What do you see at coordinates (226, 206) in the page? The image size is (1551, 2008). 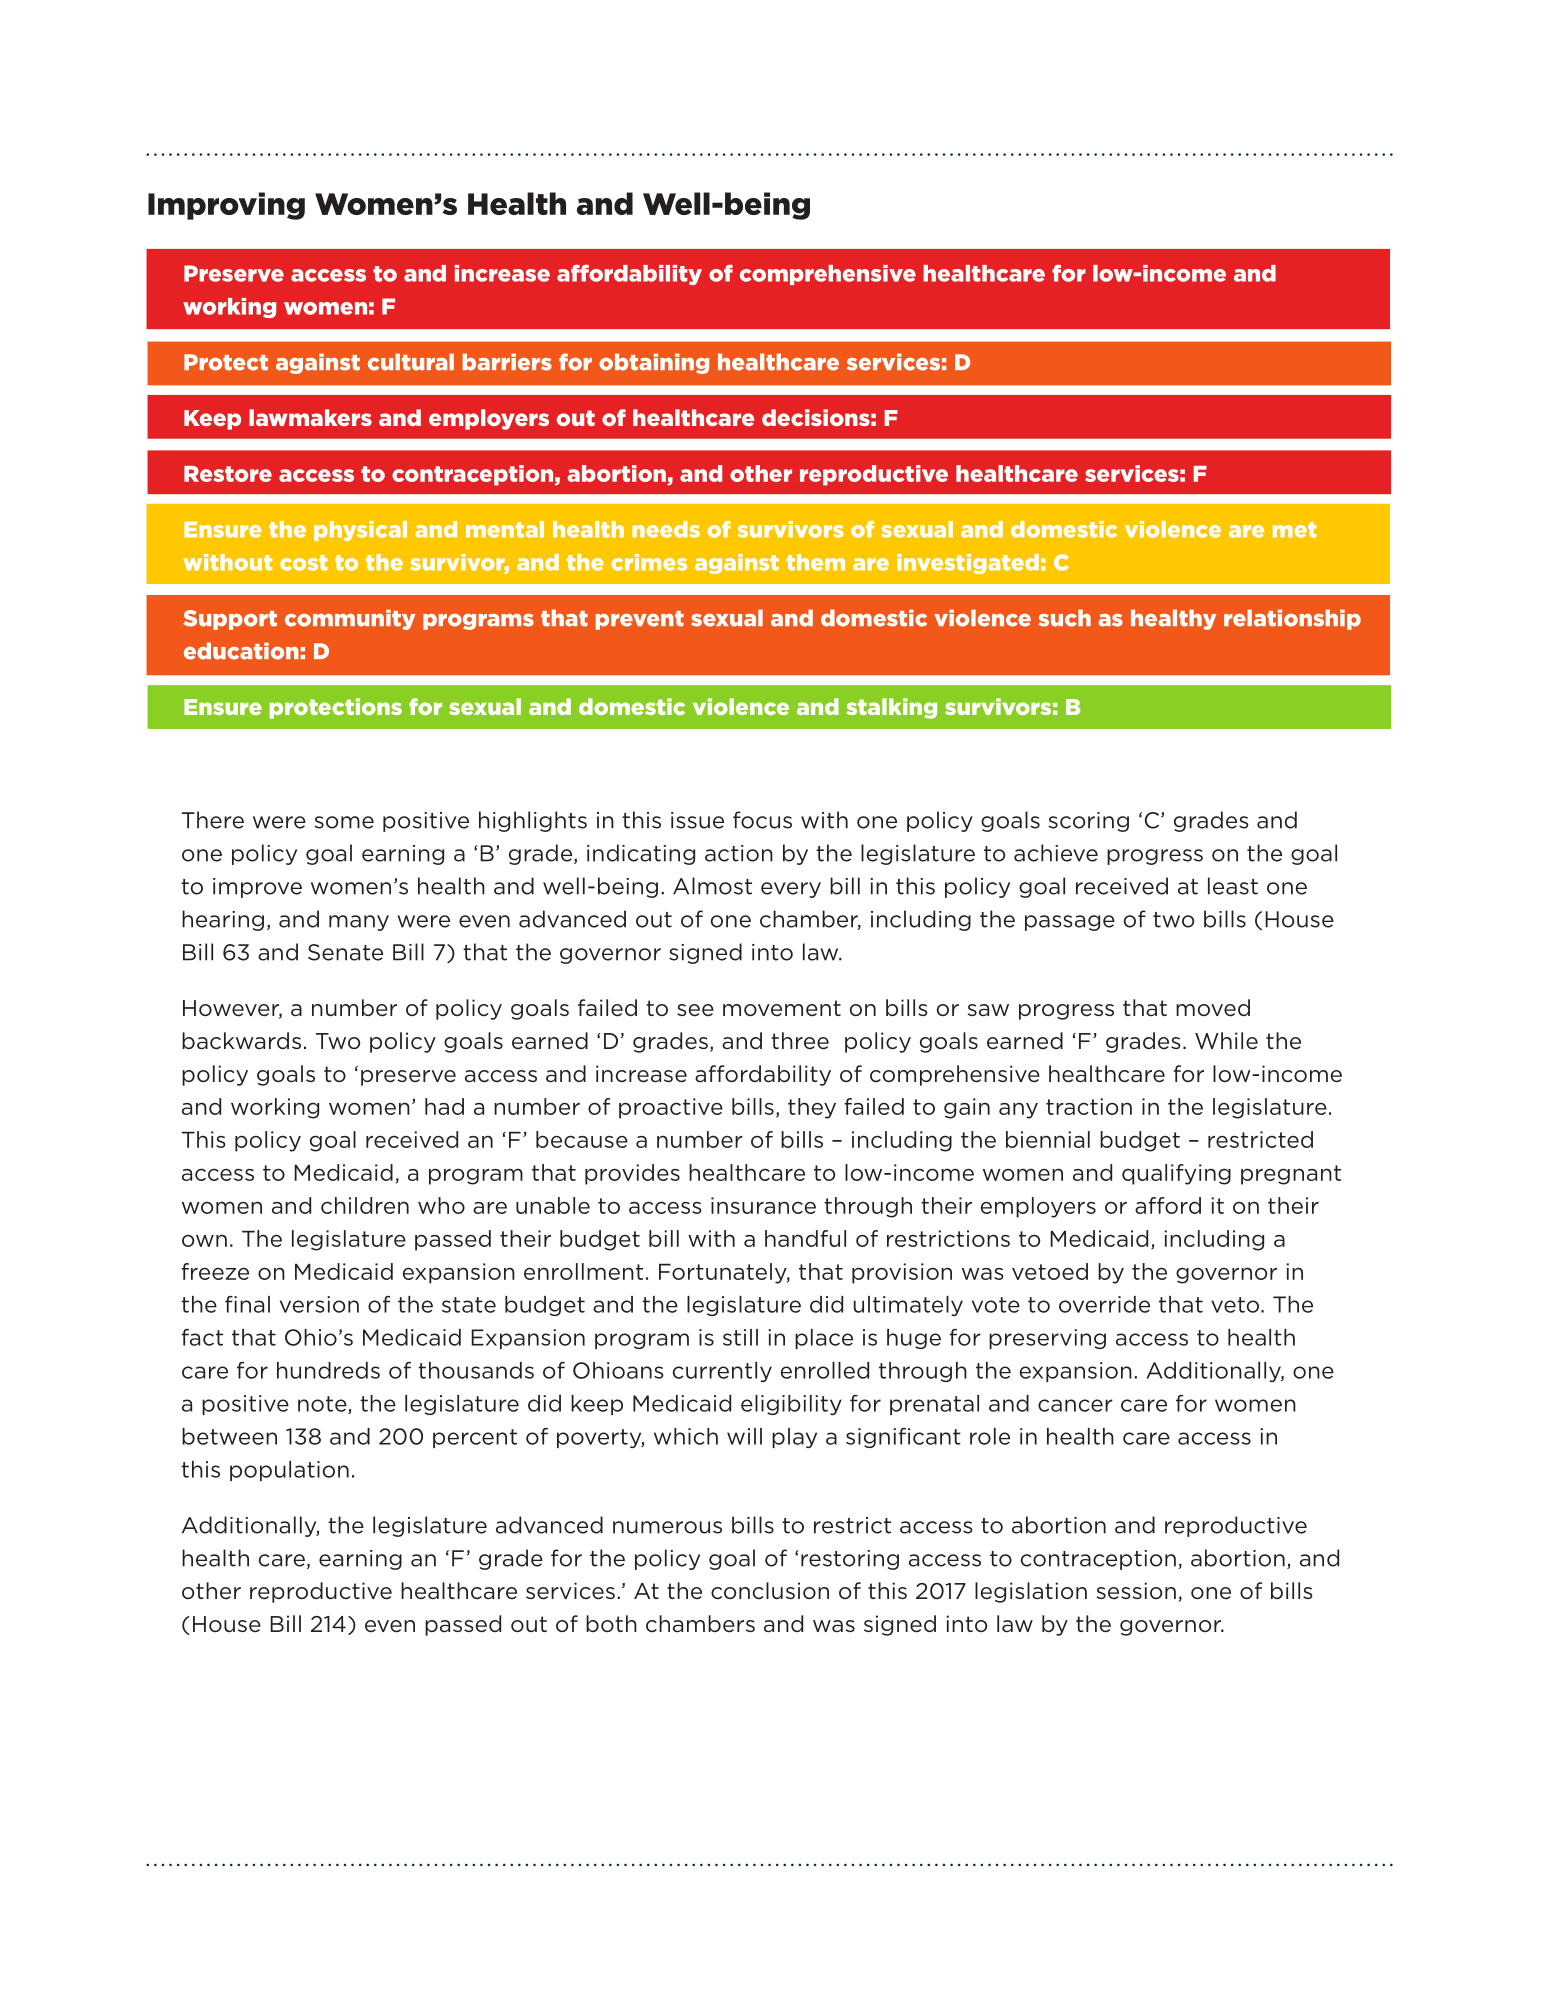 I see `Improving` at bounding box center [226, 206].
